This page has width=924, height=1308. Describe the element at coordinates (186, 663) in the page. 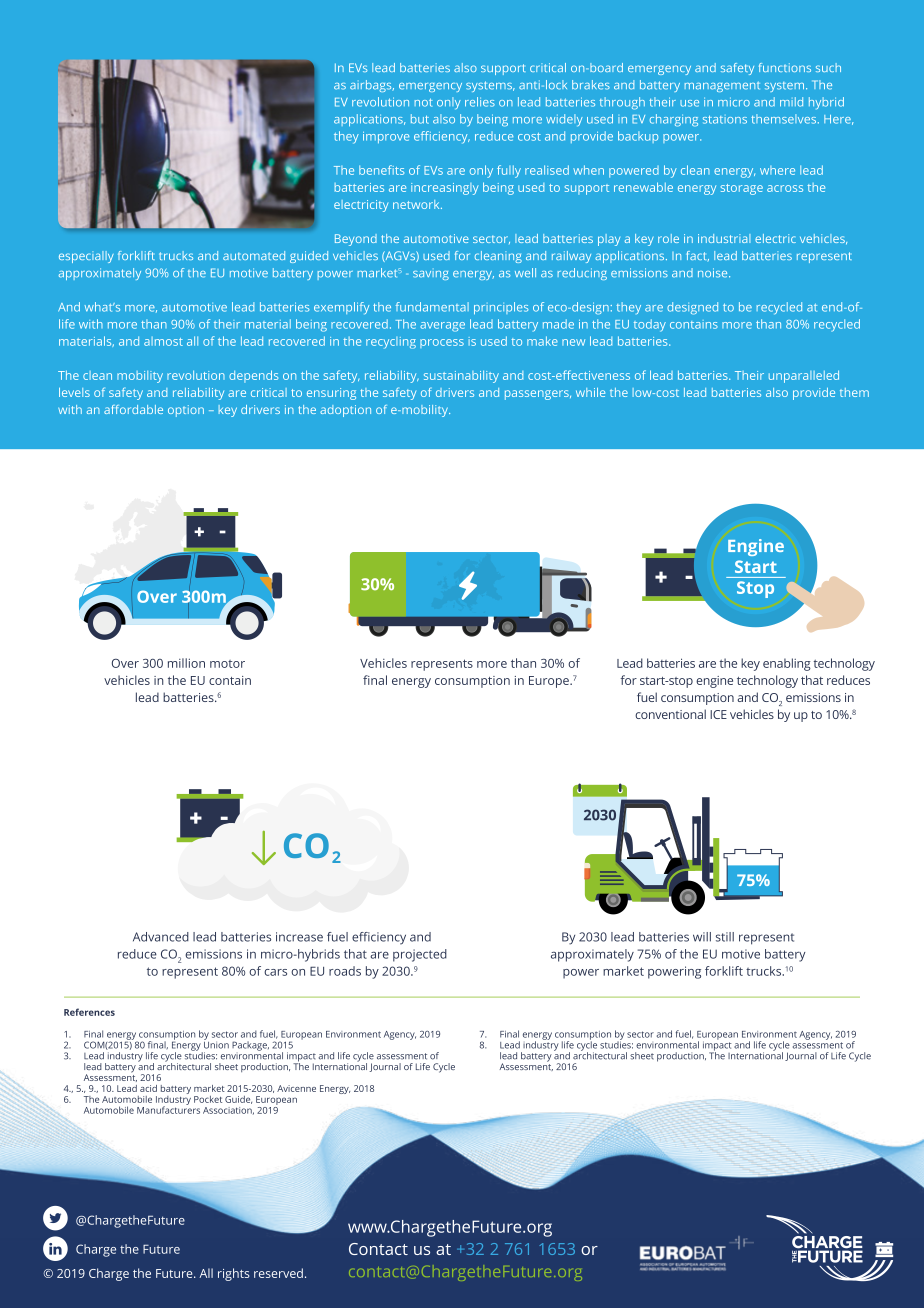

I see `million` at that location.
